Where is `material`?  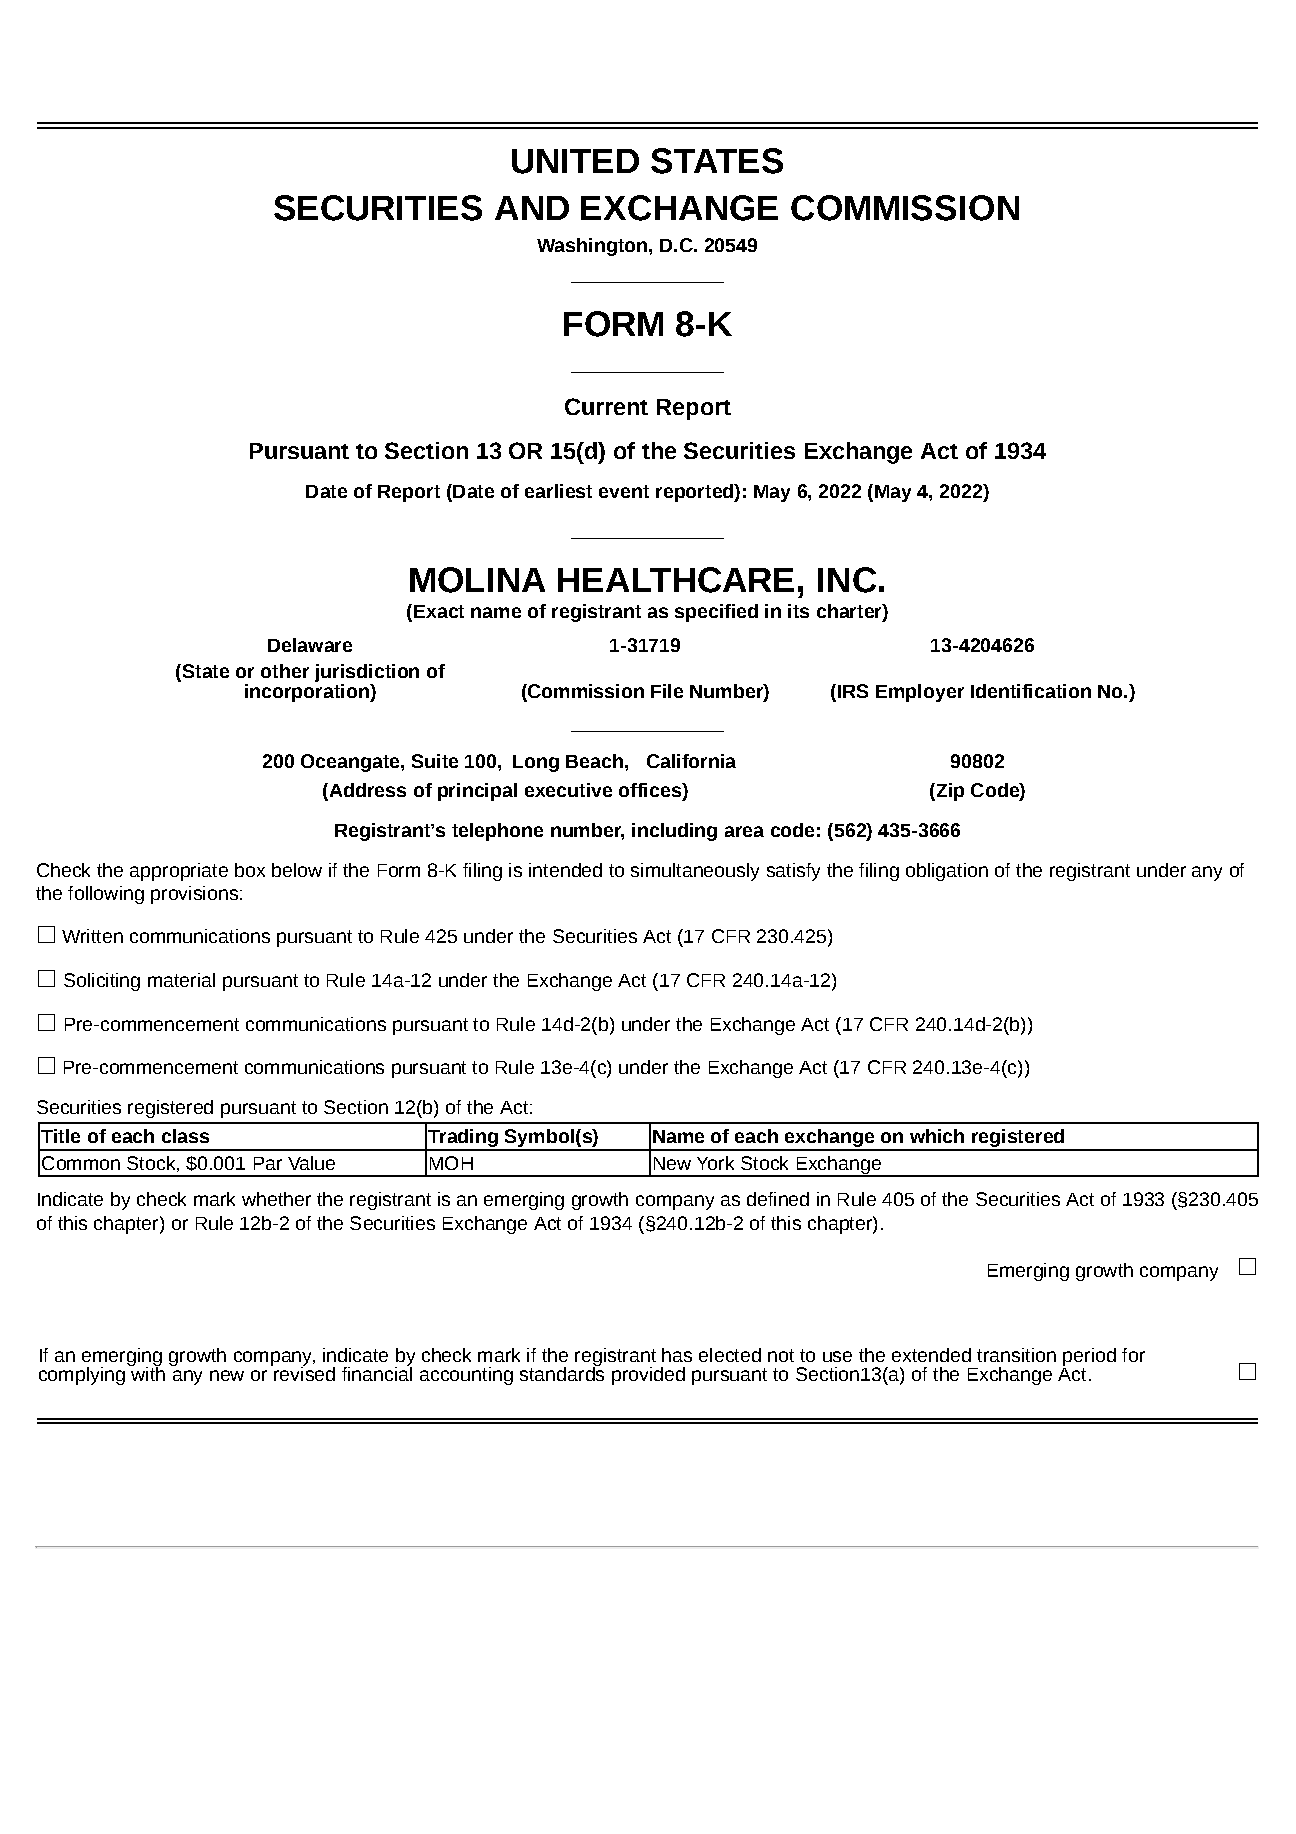 material is located at coordinates (181, 980).
